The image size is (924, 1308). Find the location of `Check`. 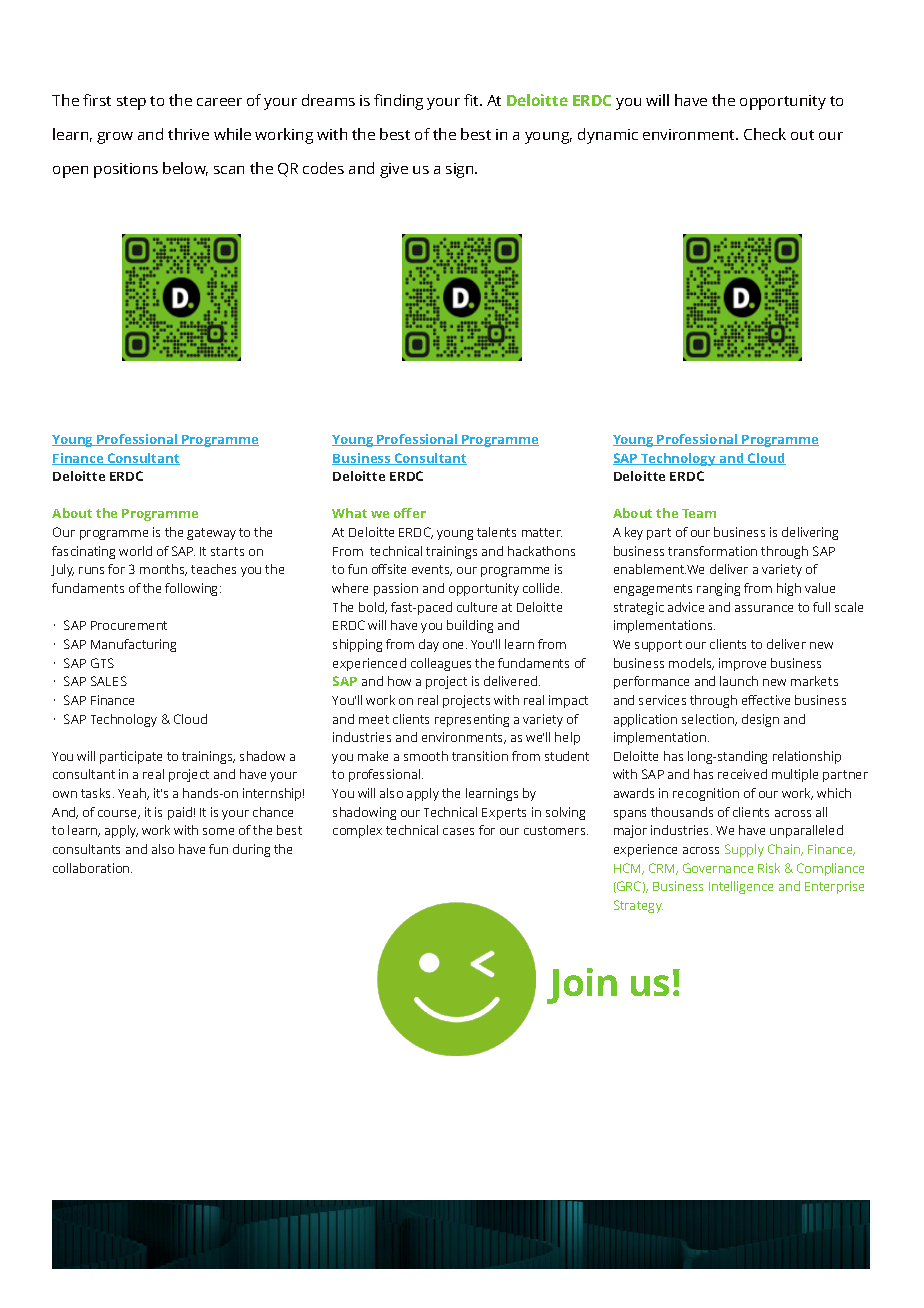

Check is located at coordinates (765, 134).
